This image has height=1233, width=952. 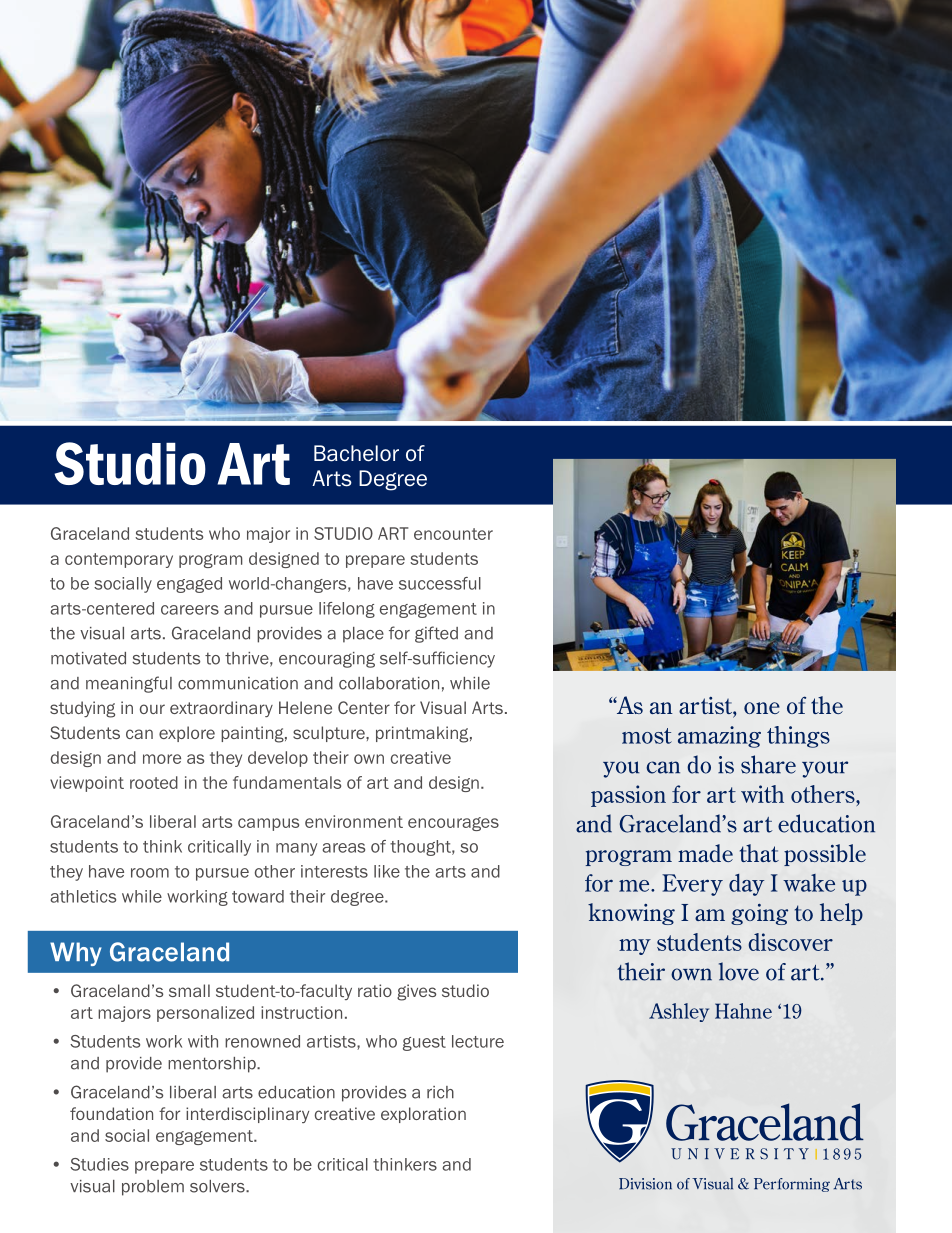 I want to click on rich, so click(x=440, y=1092).
